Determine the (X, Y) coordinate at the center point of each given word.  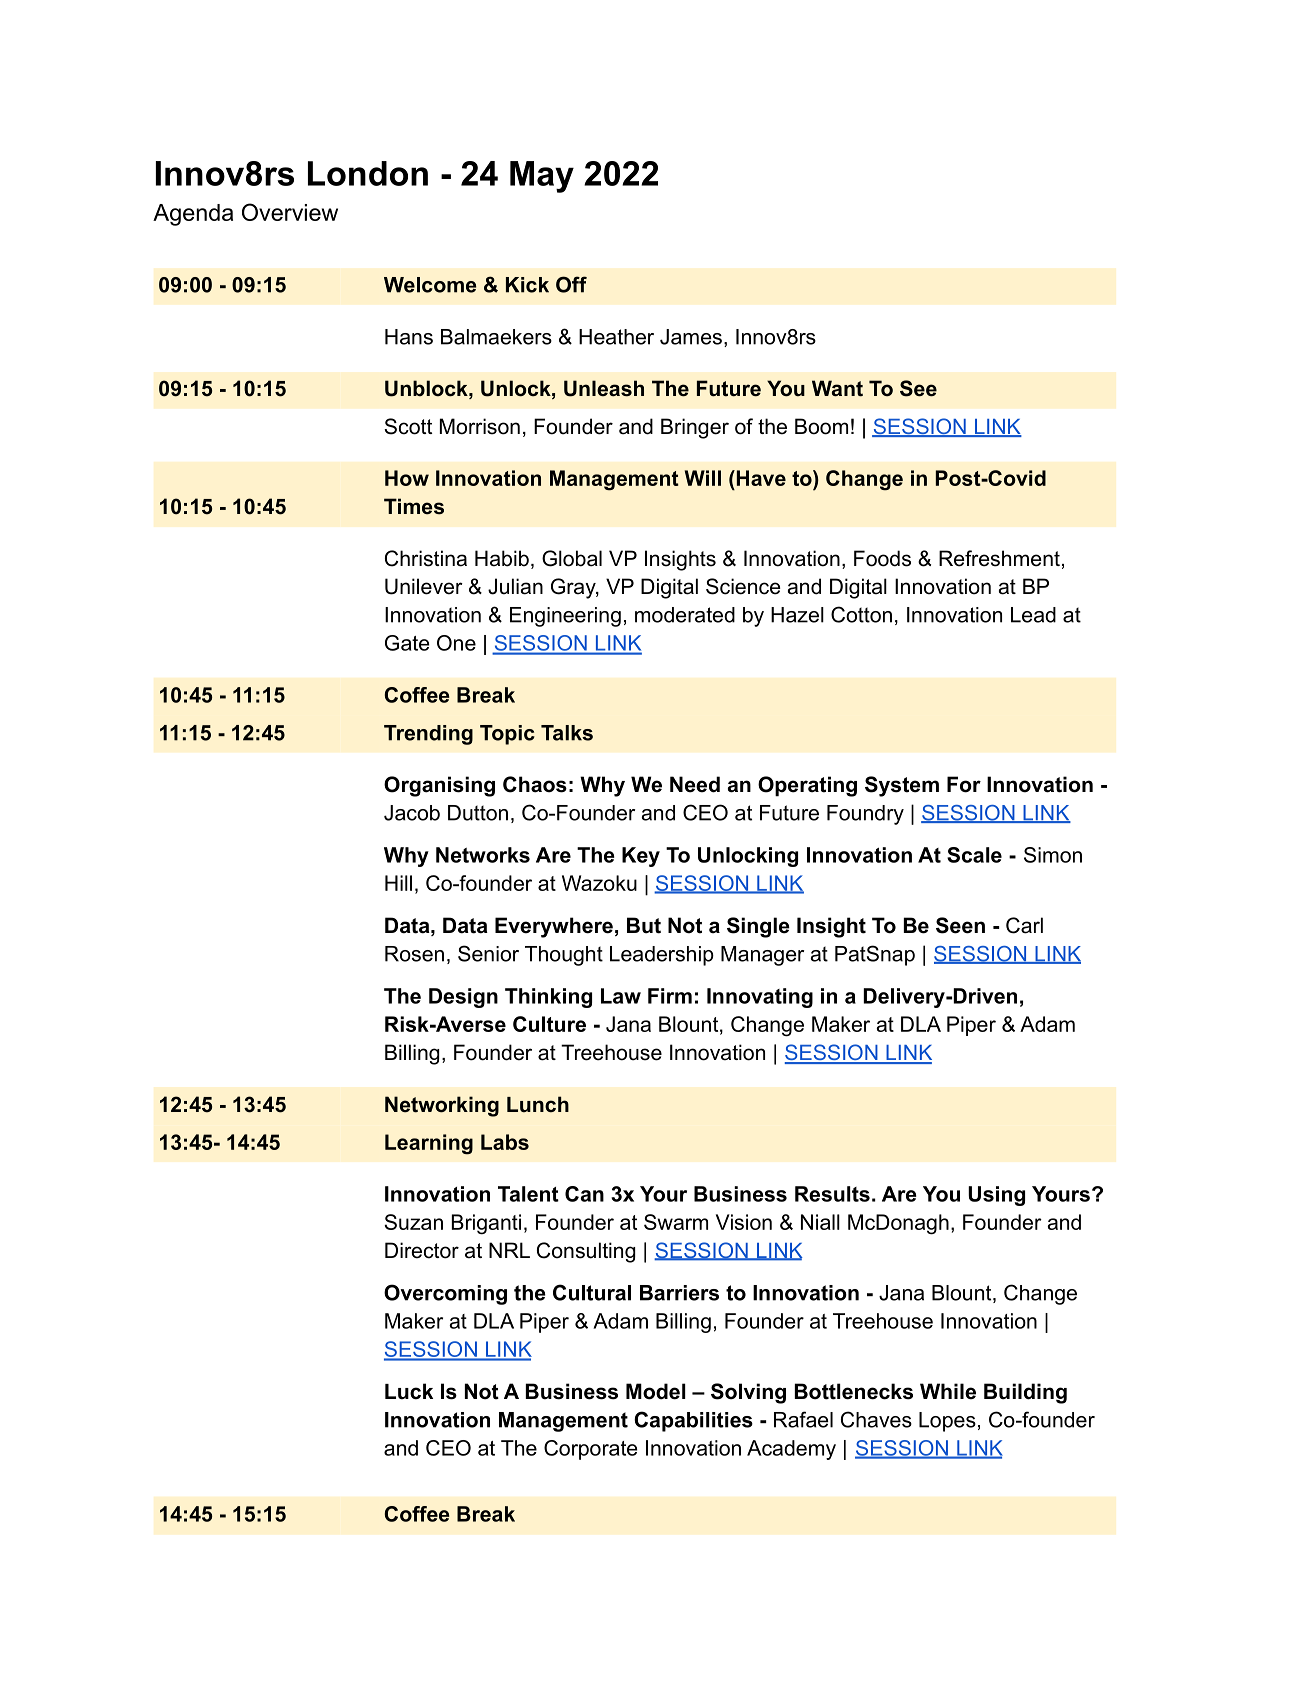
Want (837, 388)
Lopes (947, 1422)
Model (656, 1391)
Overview (290, 212)
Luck (409, 1391)
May (542, 177)
